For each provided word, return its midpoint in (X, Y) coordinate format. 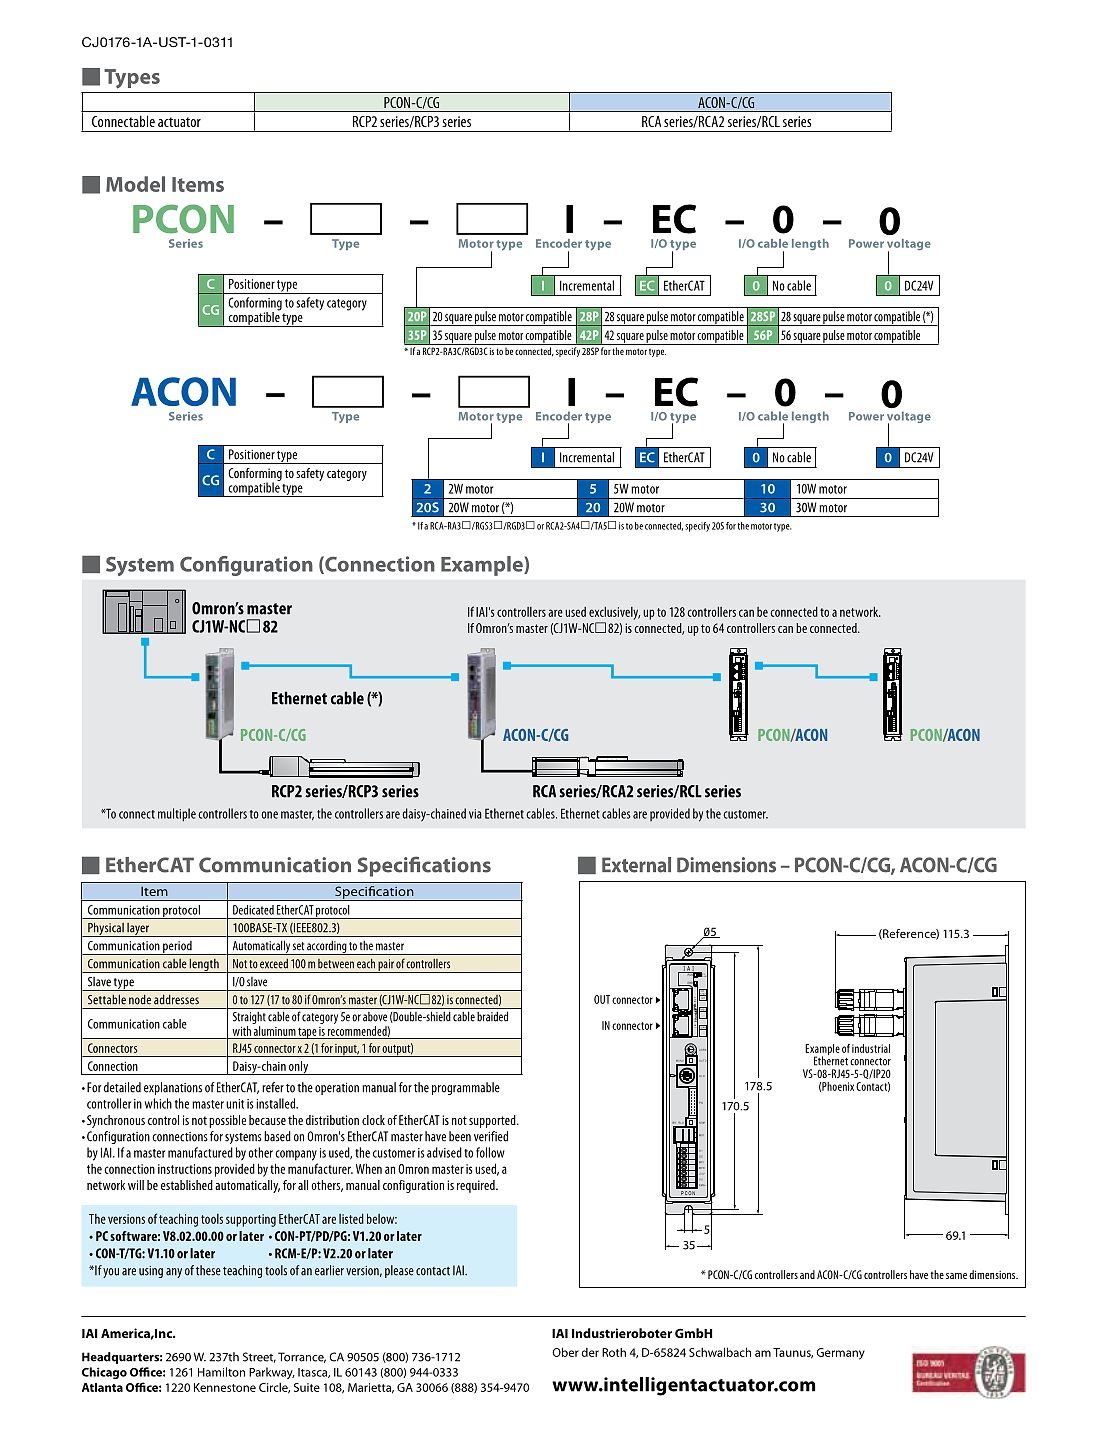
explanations (173, 1088)
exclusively (614, 613)
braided (492, 1016)
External (636, 865)
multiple (177, 815)
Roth (614, 1352)
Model (135, 184)
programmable (466, 1088)
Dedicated (253, 910)
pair (386, 966)
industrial (871, 1048)
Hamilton (221, 1372)
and (807, 1274)
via (475, 814)
